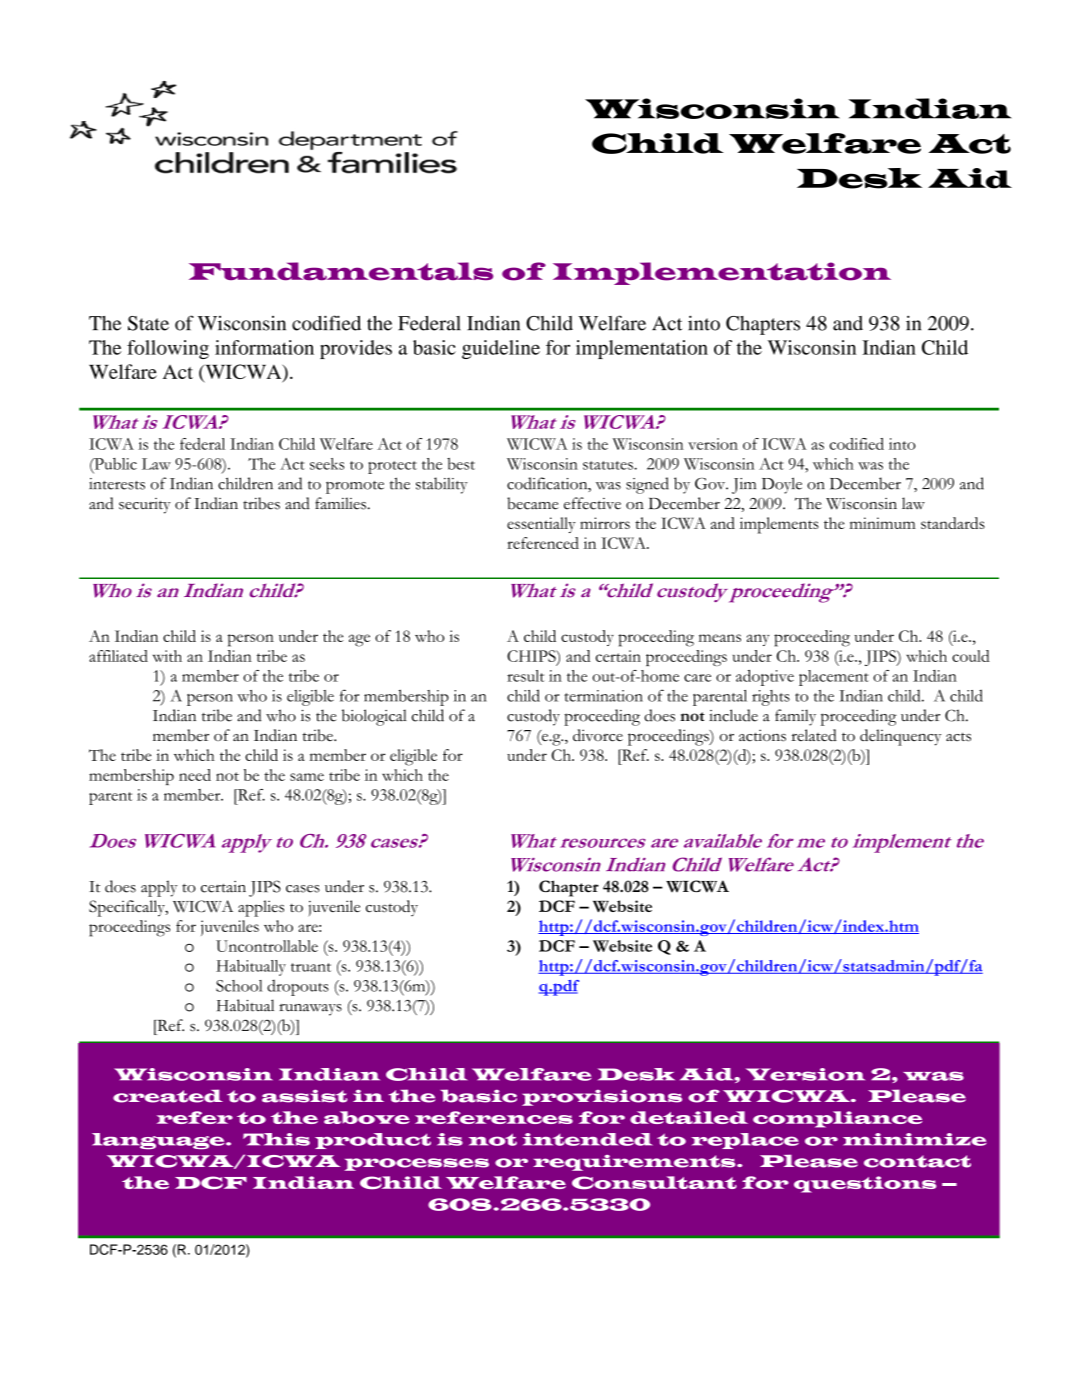  I want to click on This, so click(276, 1139).
